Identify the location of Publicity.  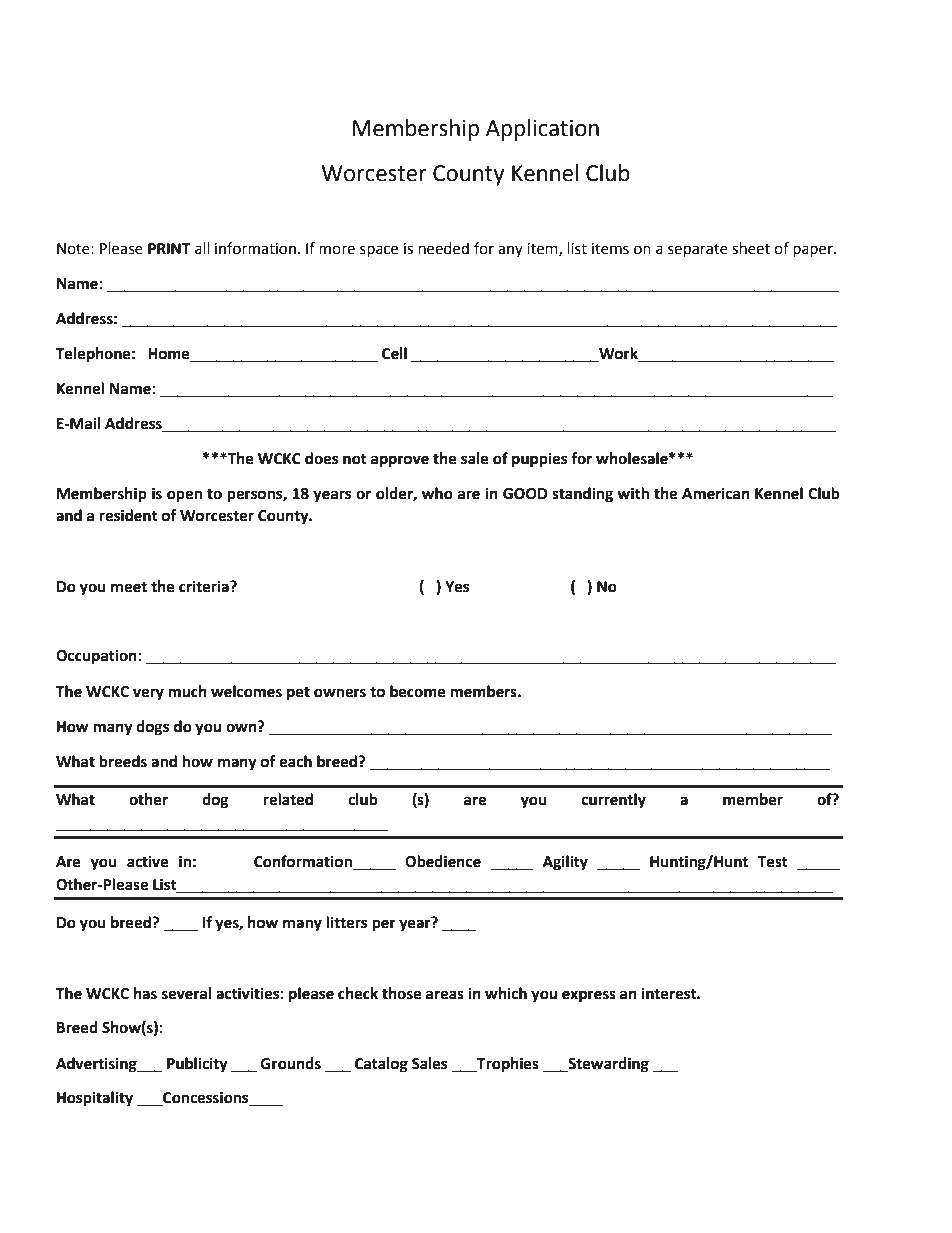
(197, 1065).
